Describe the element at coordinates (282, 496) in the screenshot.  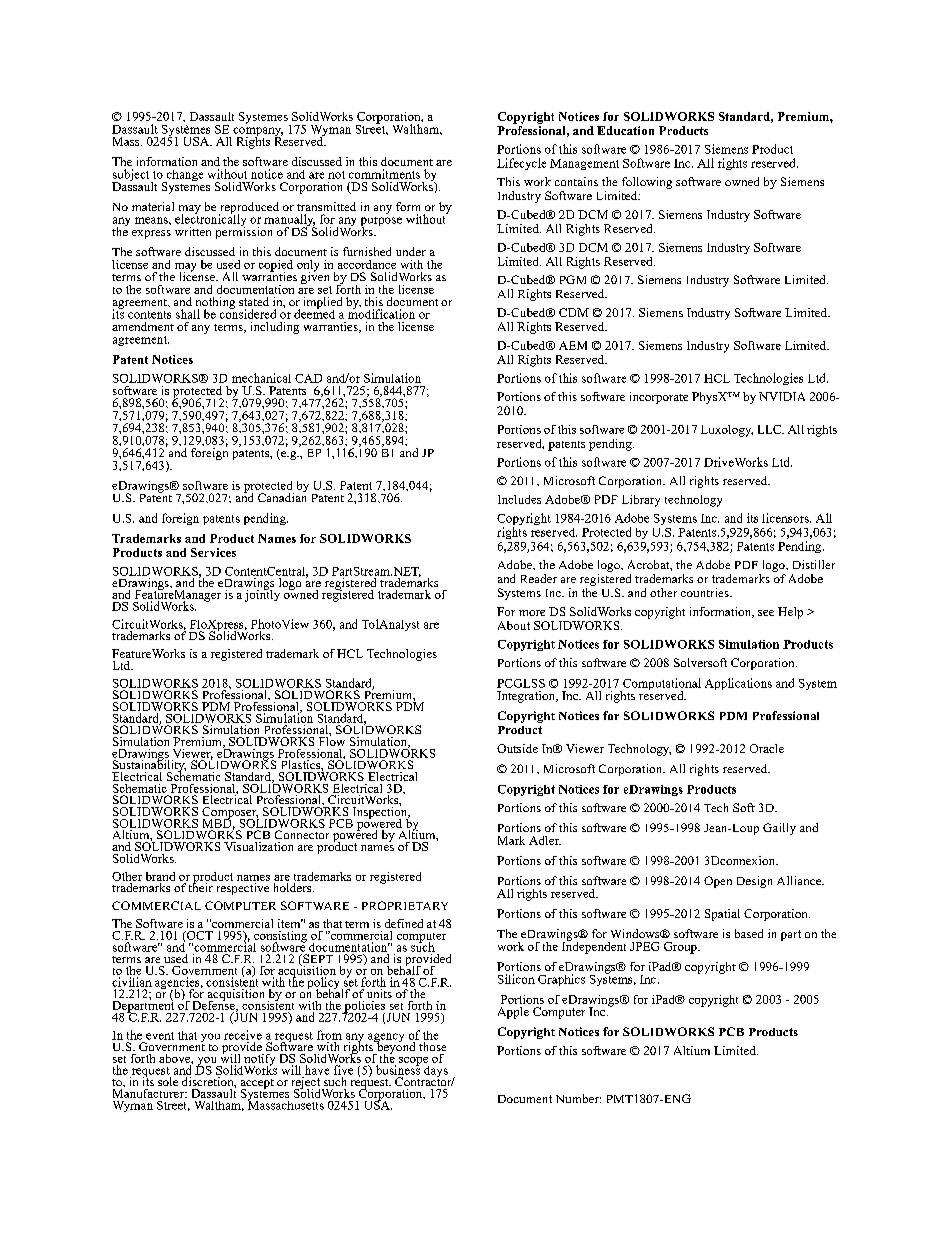
I see `Canadian` at that location.
